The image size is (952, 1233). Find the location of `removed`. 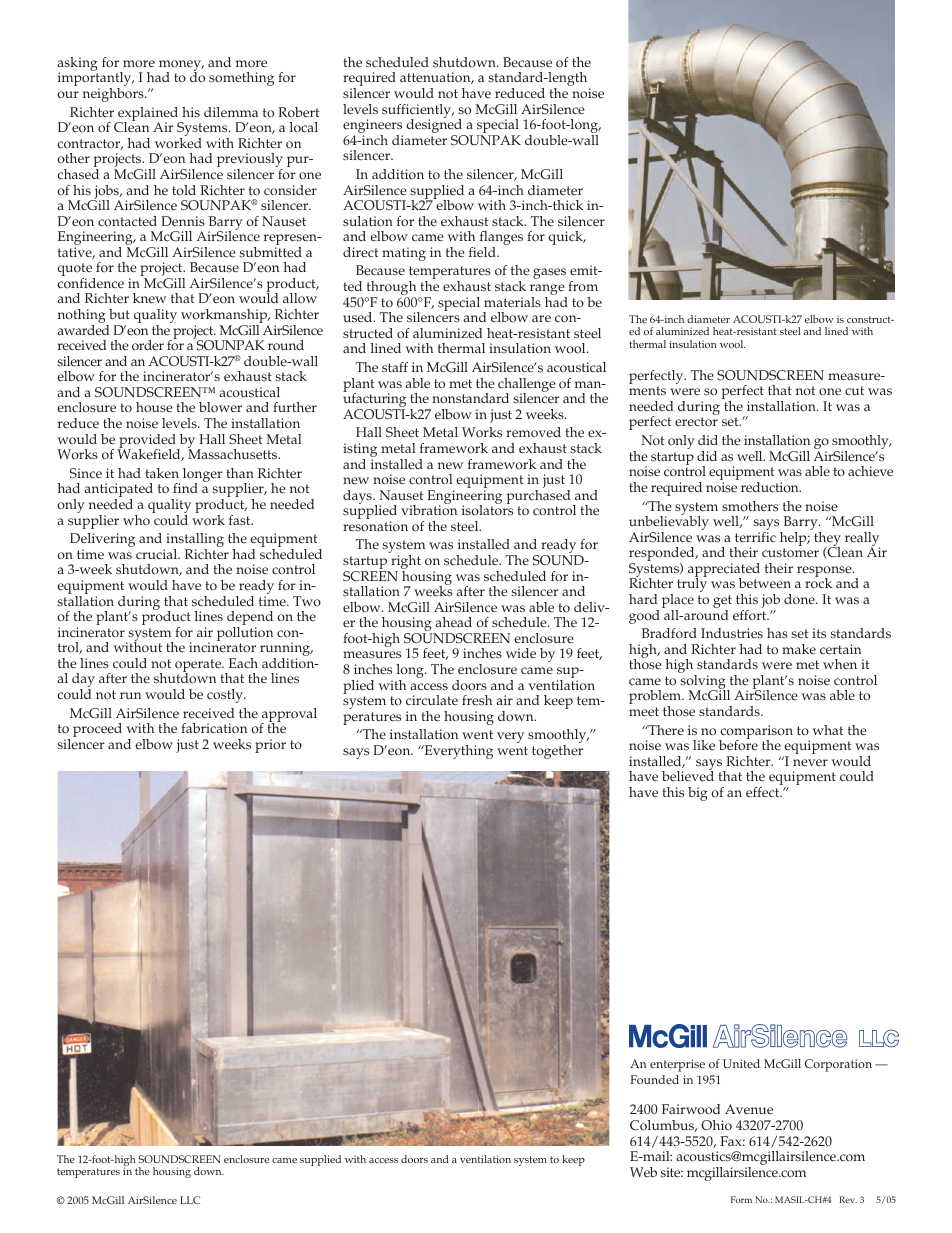

removed is located at coordinates (533, 432).
